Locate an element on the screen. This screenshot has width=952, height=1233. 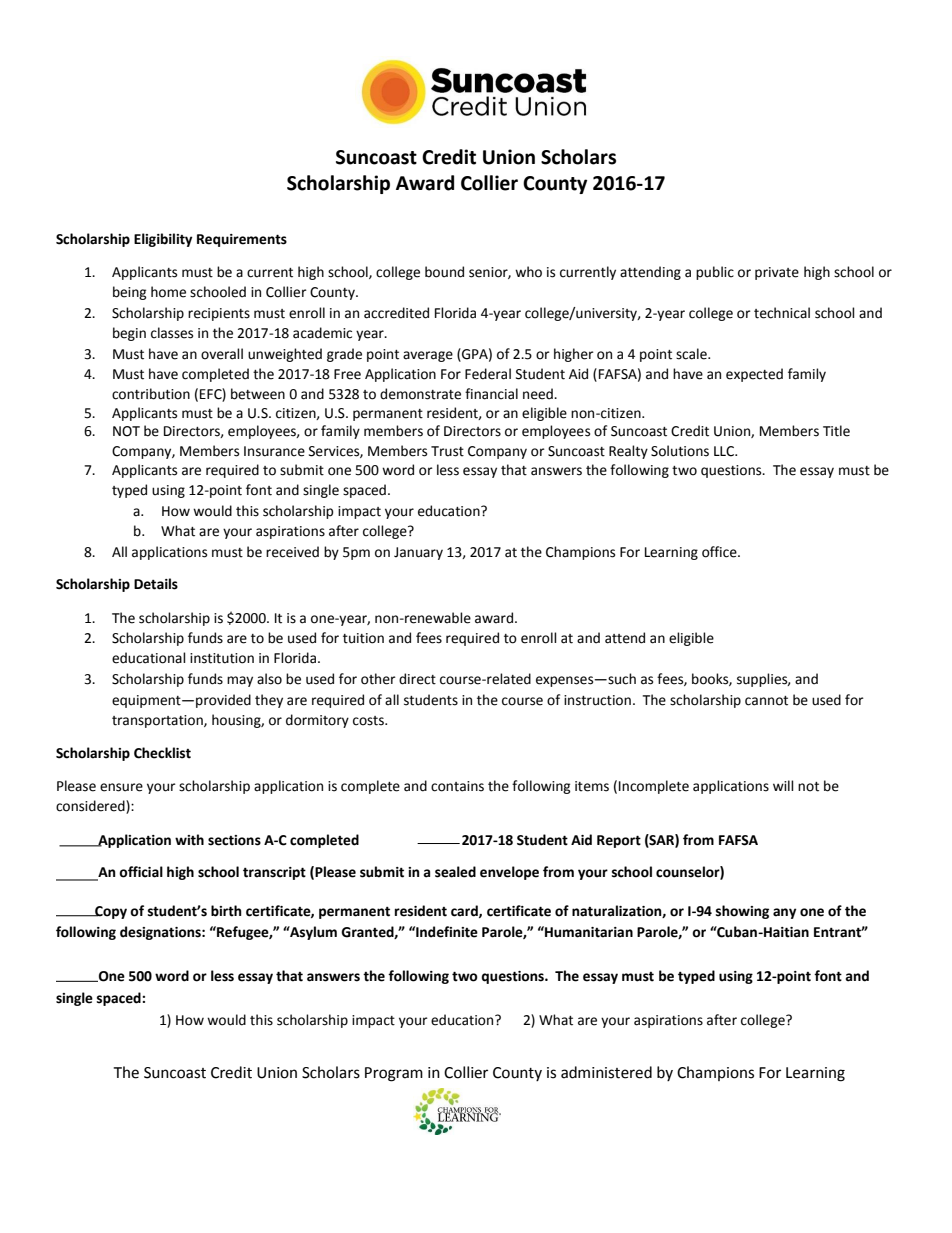
private is located at coordinates (777, 273).
